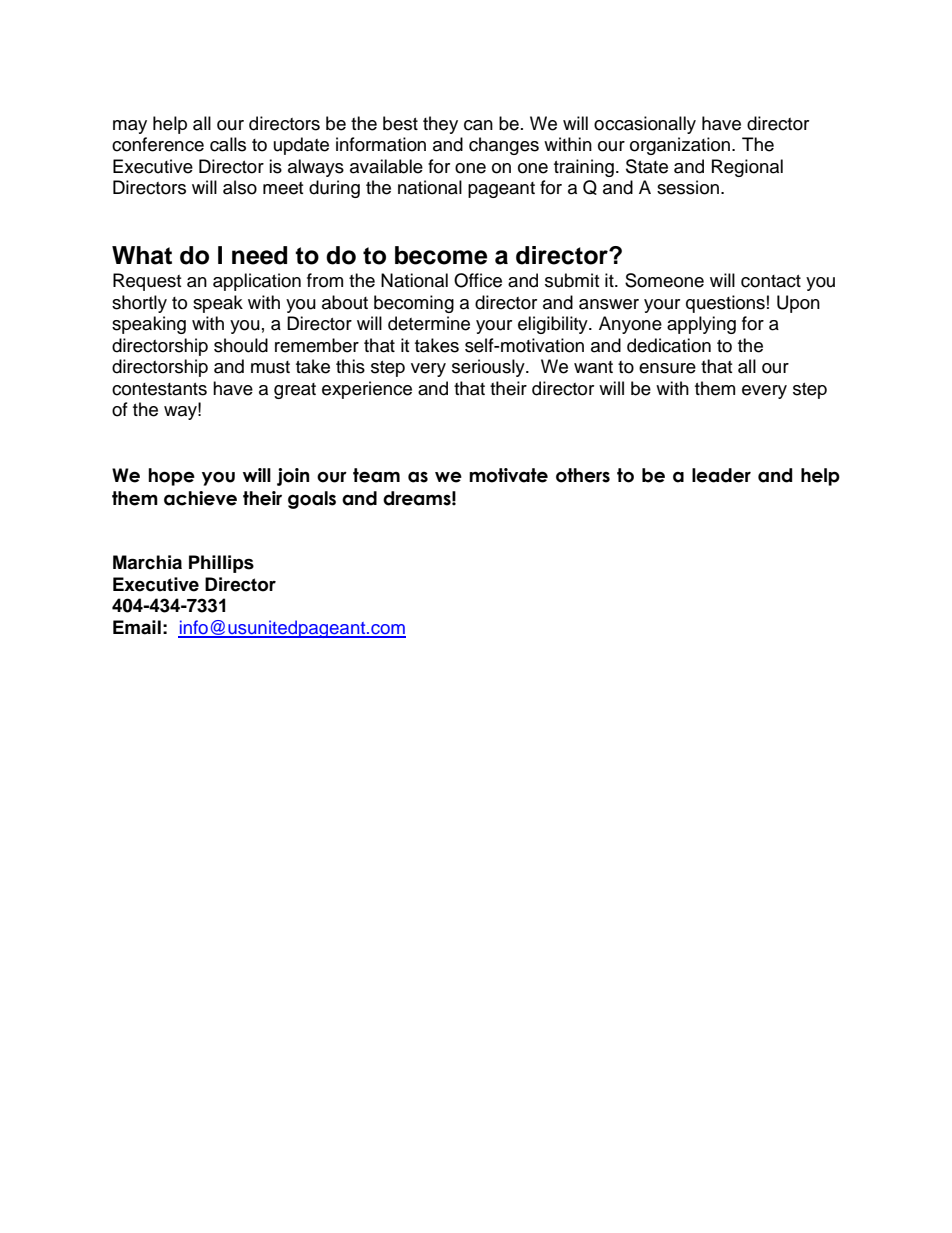  What do you see at coordinates (478, 125) in the image?
I see `can` at bounding box center [478, 125].
